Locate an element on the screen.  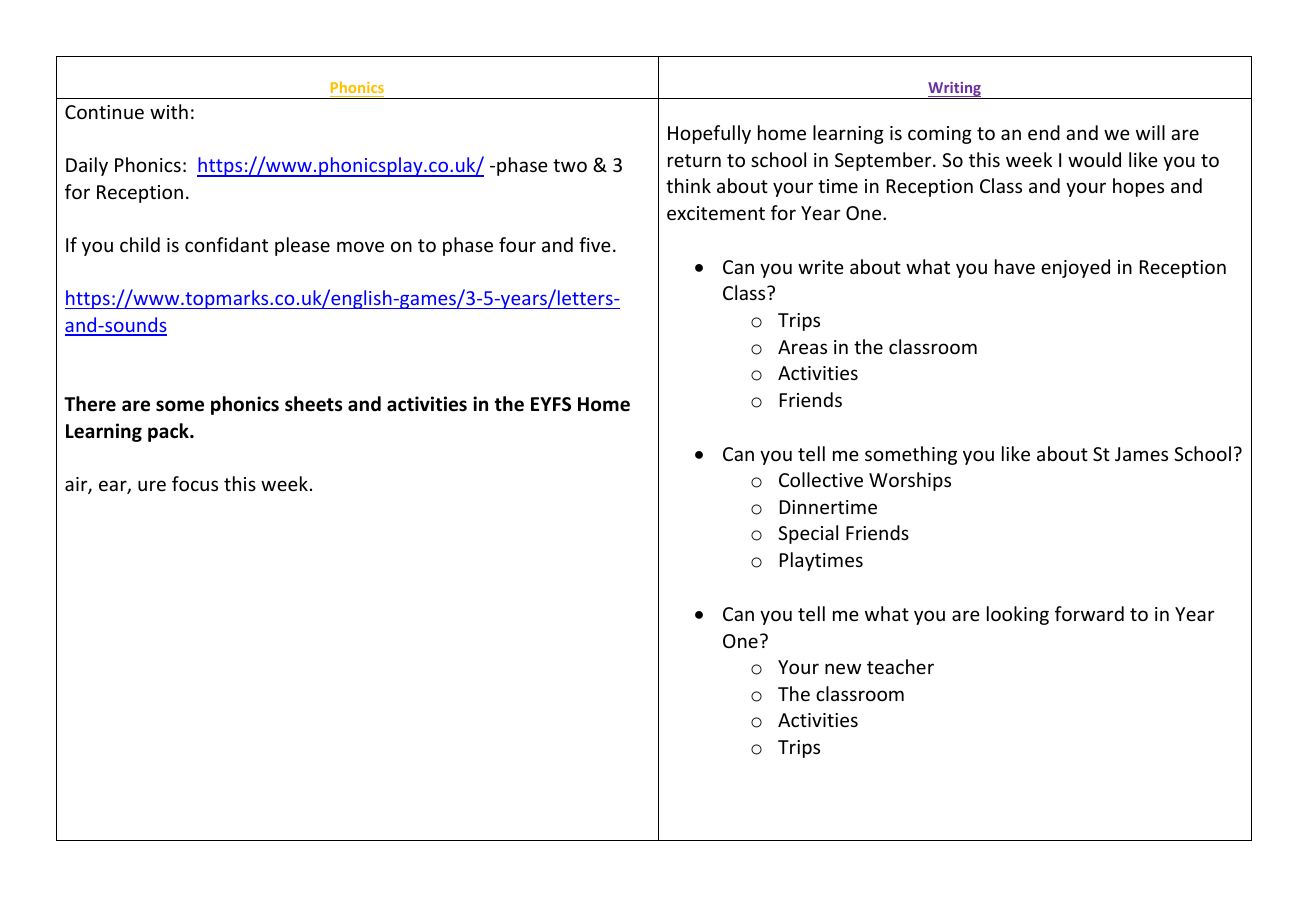
ure is located at coordinates (152, 485).
